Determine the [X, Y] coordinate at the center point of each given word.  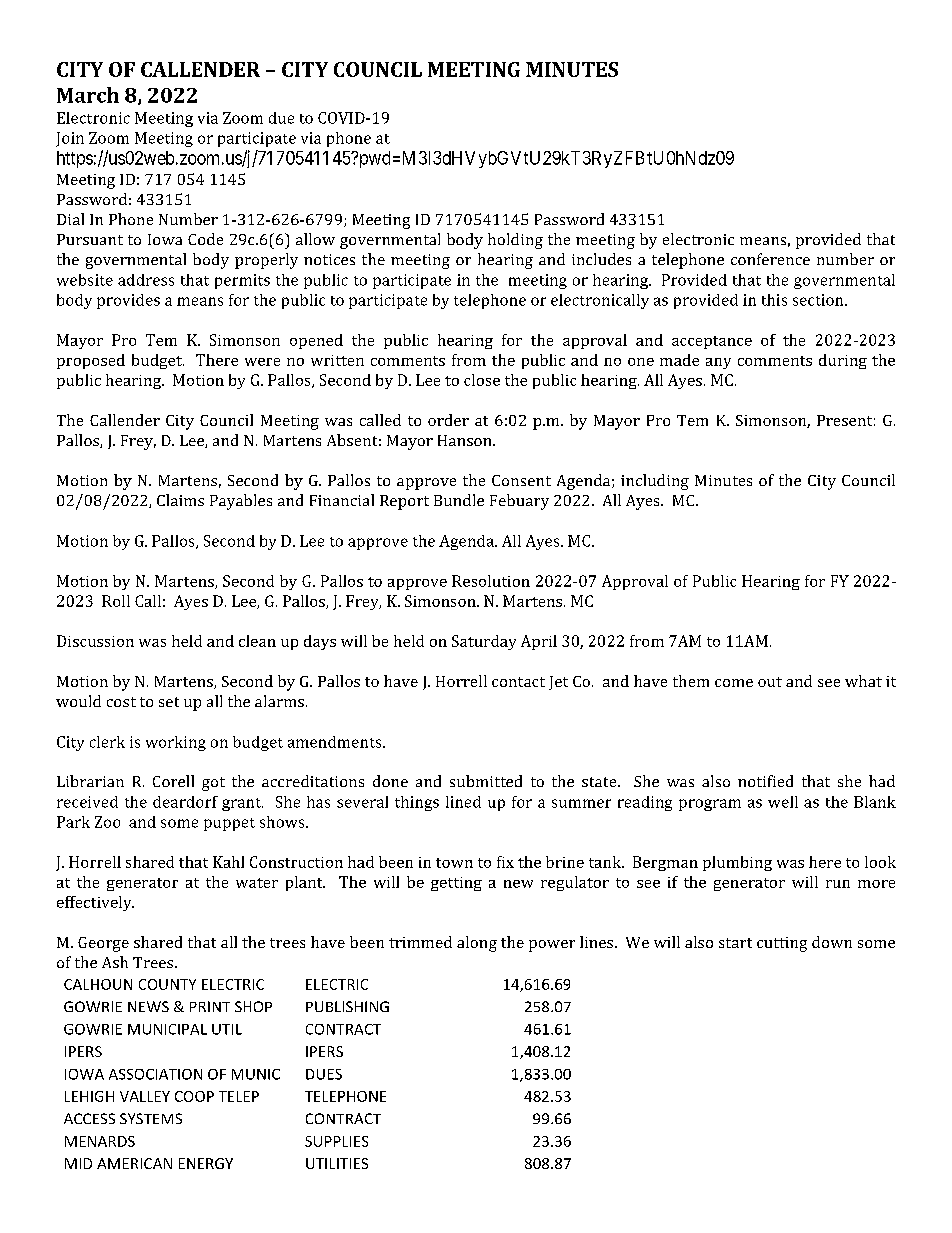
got [213, 784]
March [88, 95]
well [783, 802]
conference [770, 259]
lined [463, 802]
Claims [180, 500]
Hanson [466, 440]
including [655, 482]
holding [515, 241]
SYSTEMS [151, 1118]
